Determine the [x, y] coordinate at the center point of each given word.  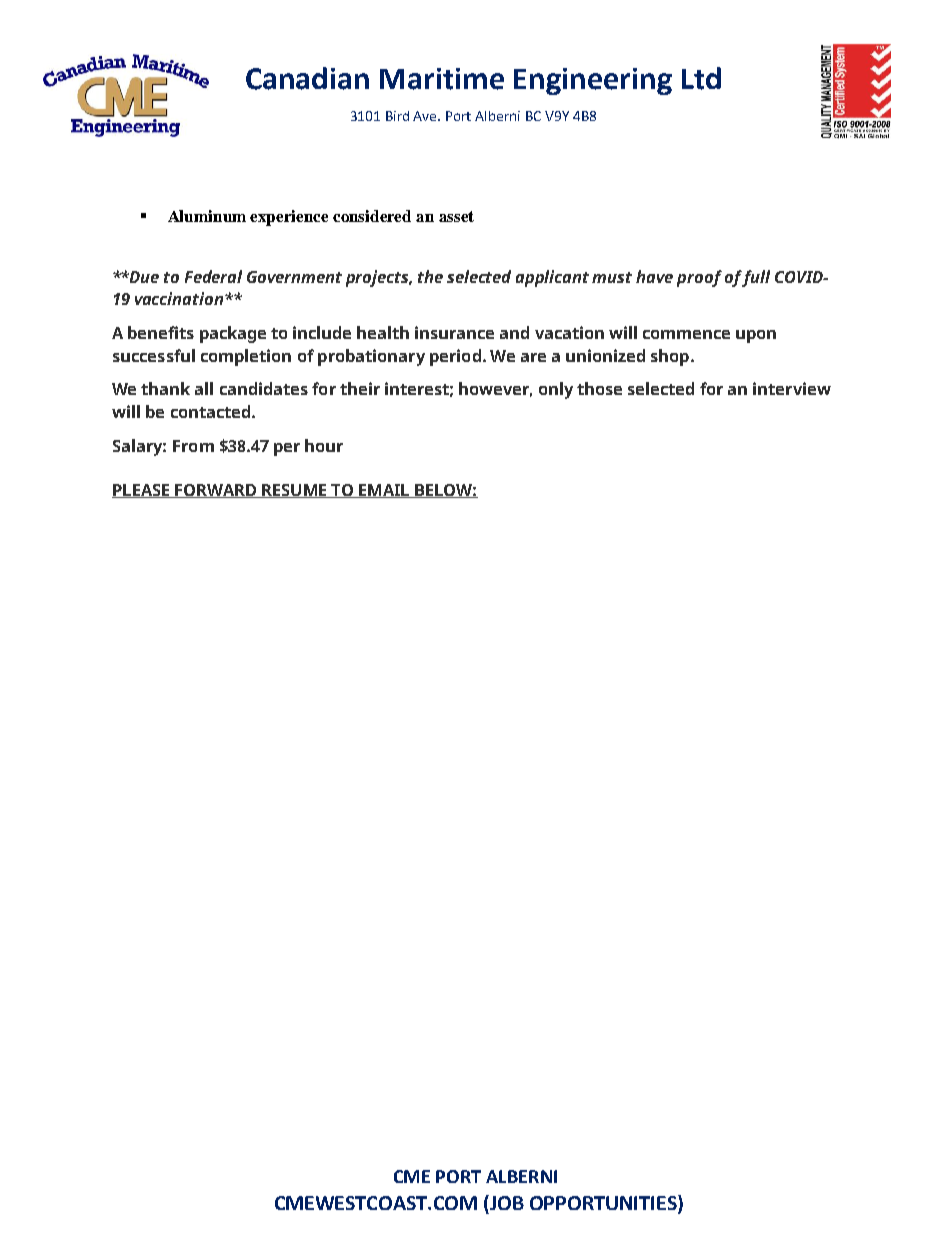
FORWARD [216, 491]
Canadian [307, 78]
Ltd [701, 78]
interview [792, 388]
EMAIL [384, 491]
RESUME [294, 491]
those [599, 388]
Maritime [442, 79]
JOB [506, 1202]
